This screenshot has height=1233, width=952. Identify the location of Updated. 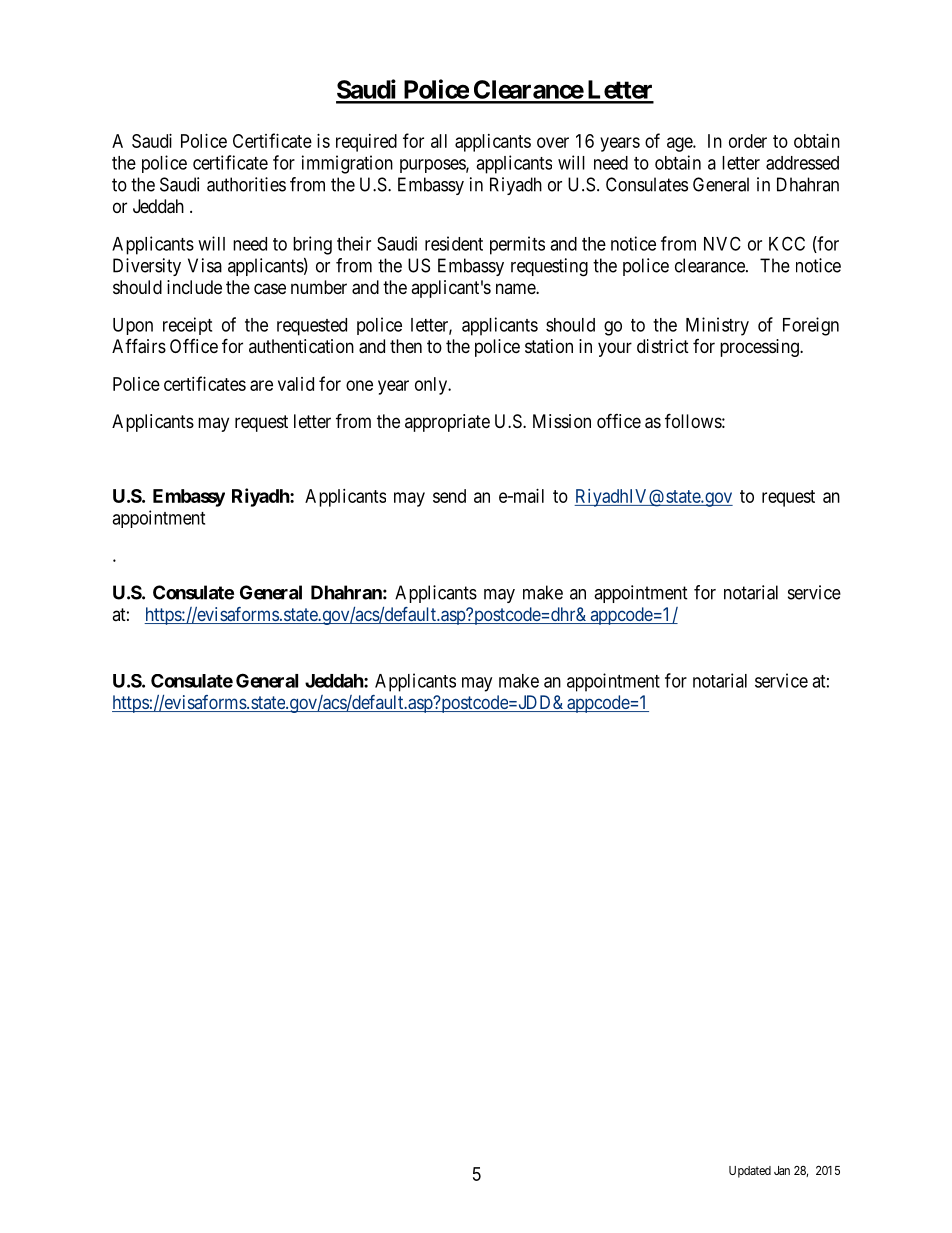
(750, 1172).
